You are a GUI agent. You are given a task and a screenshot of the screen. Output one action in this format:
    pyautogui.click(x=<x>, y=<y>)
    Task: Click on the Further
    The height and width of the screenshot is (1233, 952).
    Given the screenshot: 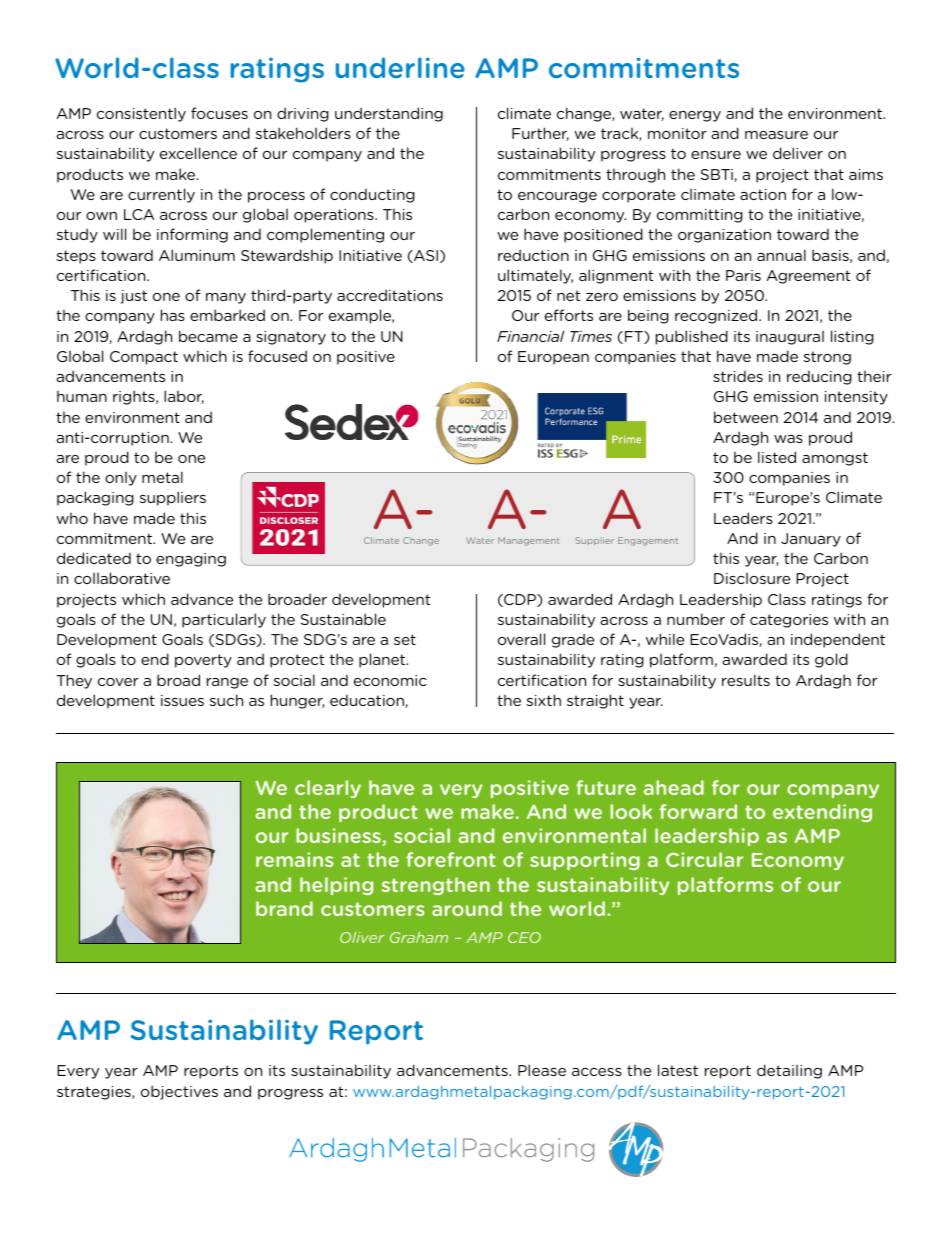 What is the action you would take?
    pyautogui.click(x=540, y=134)
